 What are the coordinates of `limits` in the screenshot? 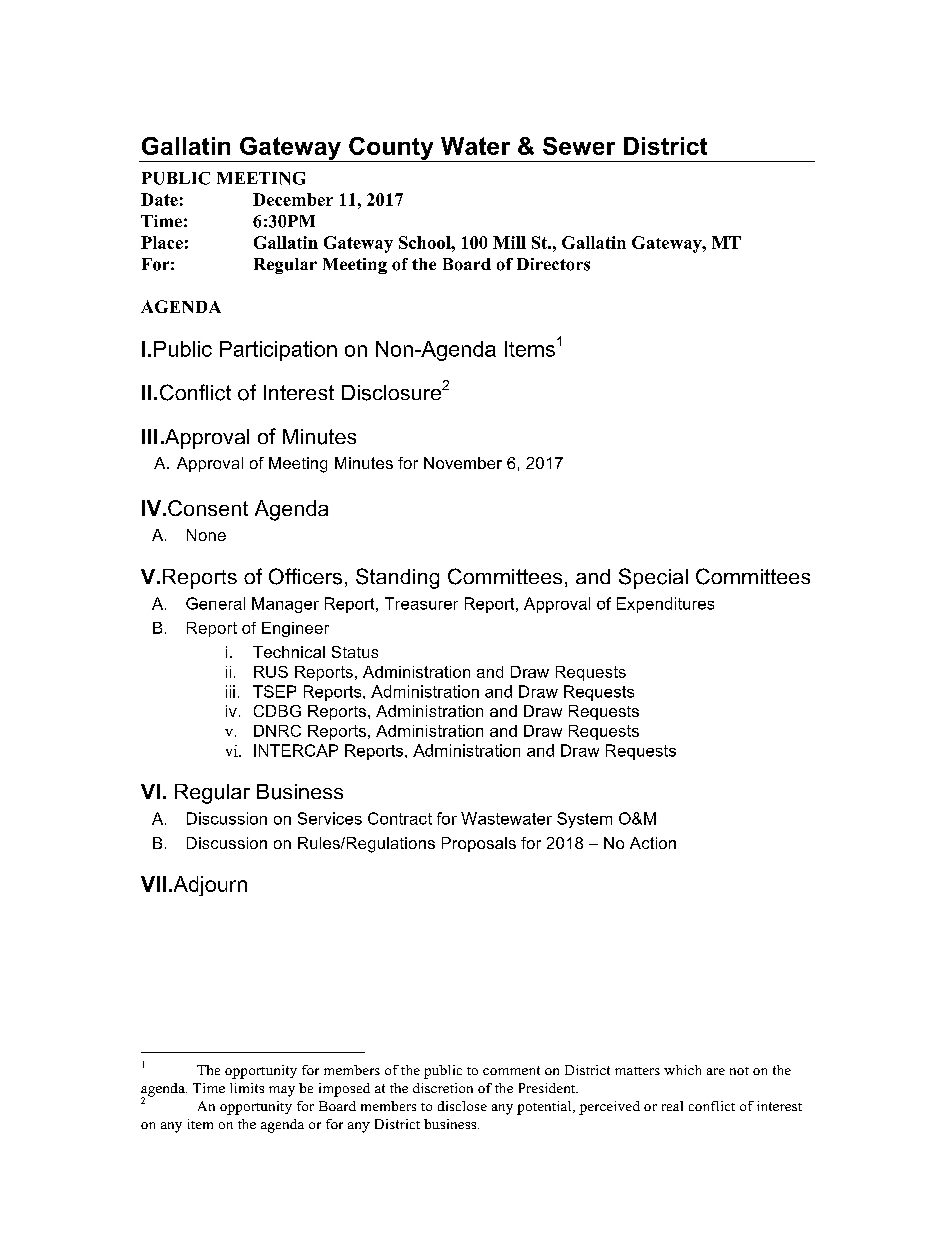 It's located at (247, 1088).
